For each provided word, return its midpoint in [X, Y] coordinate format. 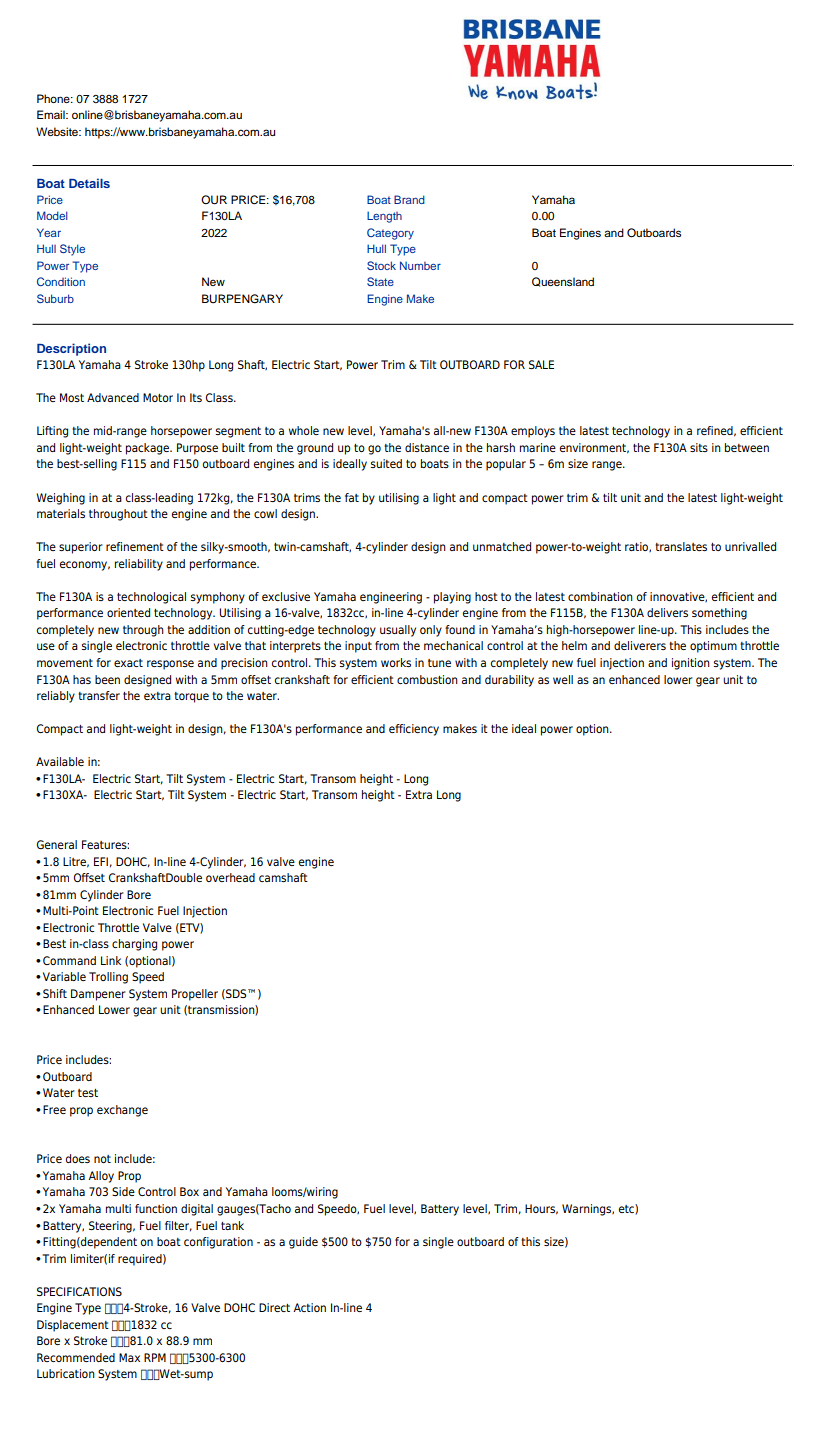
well [563, 679]
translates [681, 546]
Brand [409, 199]
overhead [230, 877]
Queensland [563, 282]
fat [352, 497]
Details [89, 183]
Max [129, 1357]
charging [134, 945]
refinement [135, 546]
